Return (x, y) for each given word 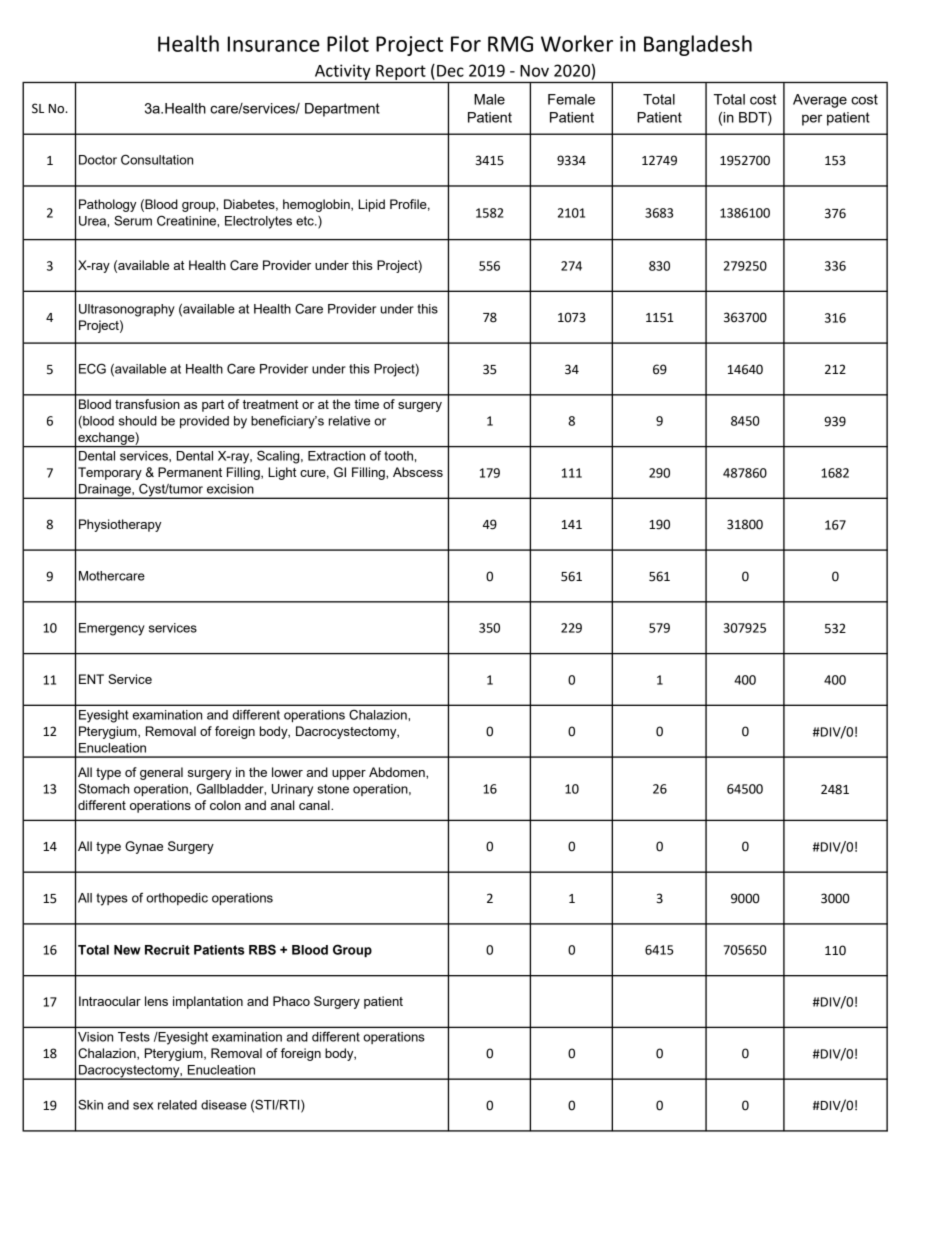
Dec (450, 71)
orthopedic (177, 899)
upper (349, 775)
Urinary (292, 790)
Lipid (371, 205)
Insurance (274, 44)
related (177, 1105)
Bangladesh (698, 45)
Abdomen (398, 772)
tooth (398, 456)
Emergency (112, 629)
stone (333, 789)
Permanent (190, 472)
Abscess (418, 472)
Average (820, 101)
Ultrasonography (127, 310)
